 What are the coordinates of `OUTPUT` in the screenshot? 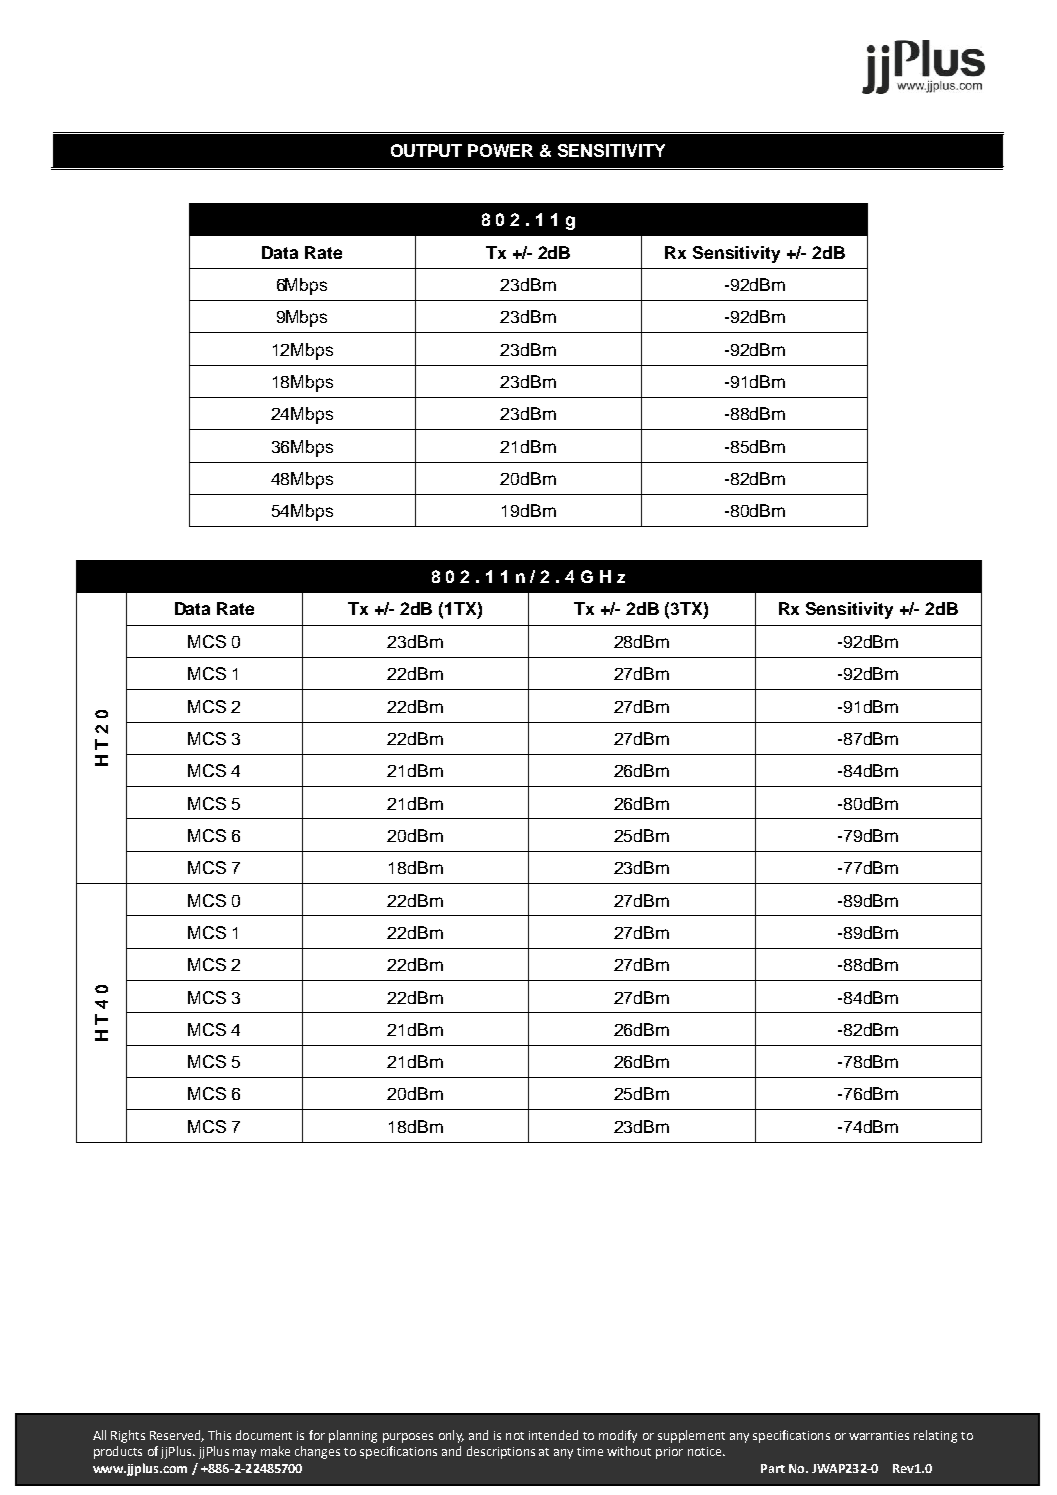 It's located at (426, 150).
